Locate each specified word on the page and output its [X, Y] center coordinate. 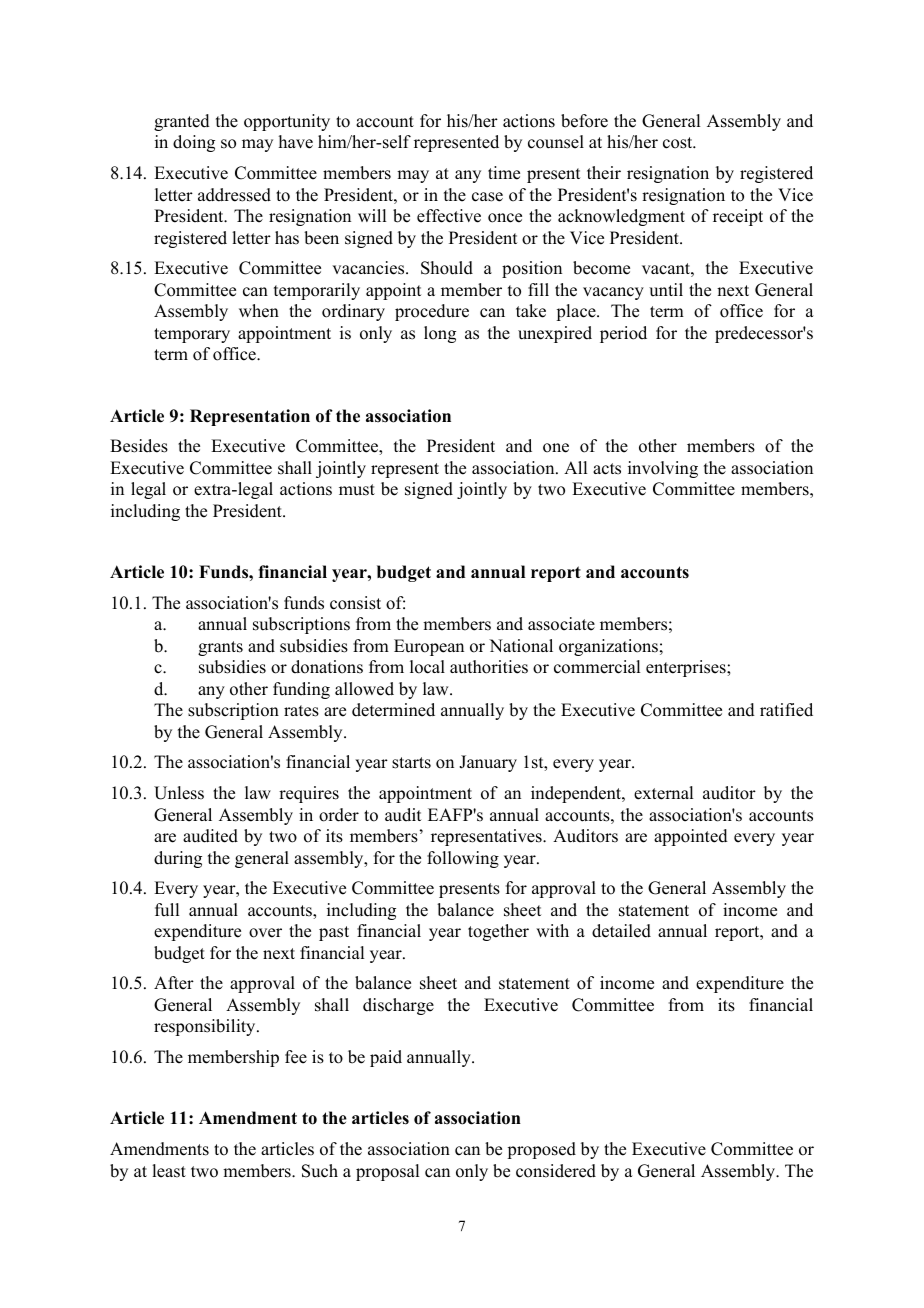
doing [194, 143]
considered [556, 1171]
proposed [541, 1150]
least [169, 1171]
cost [679, 143]
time [504, 173]
